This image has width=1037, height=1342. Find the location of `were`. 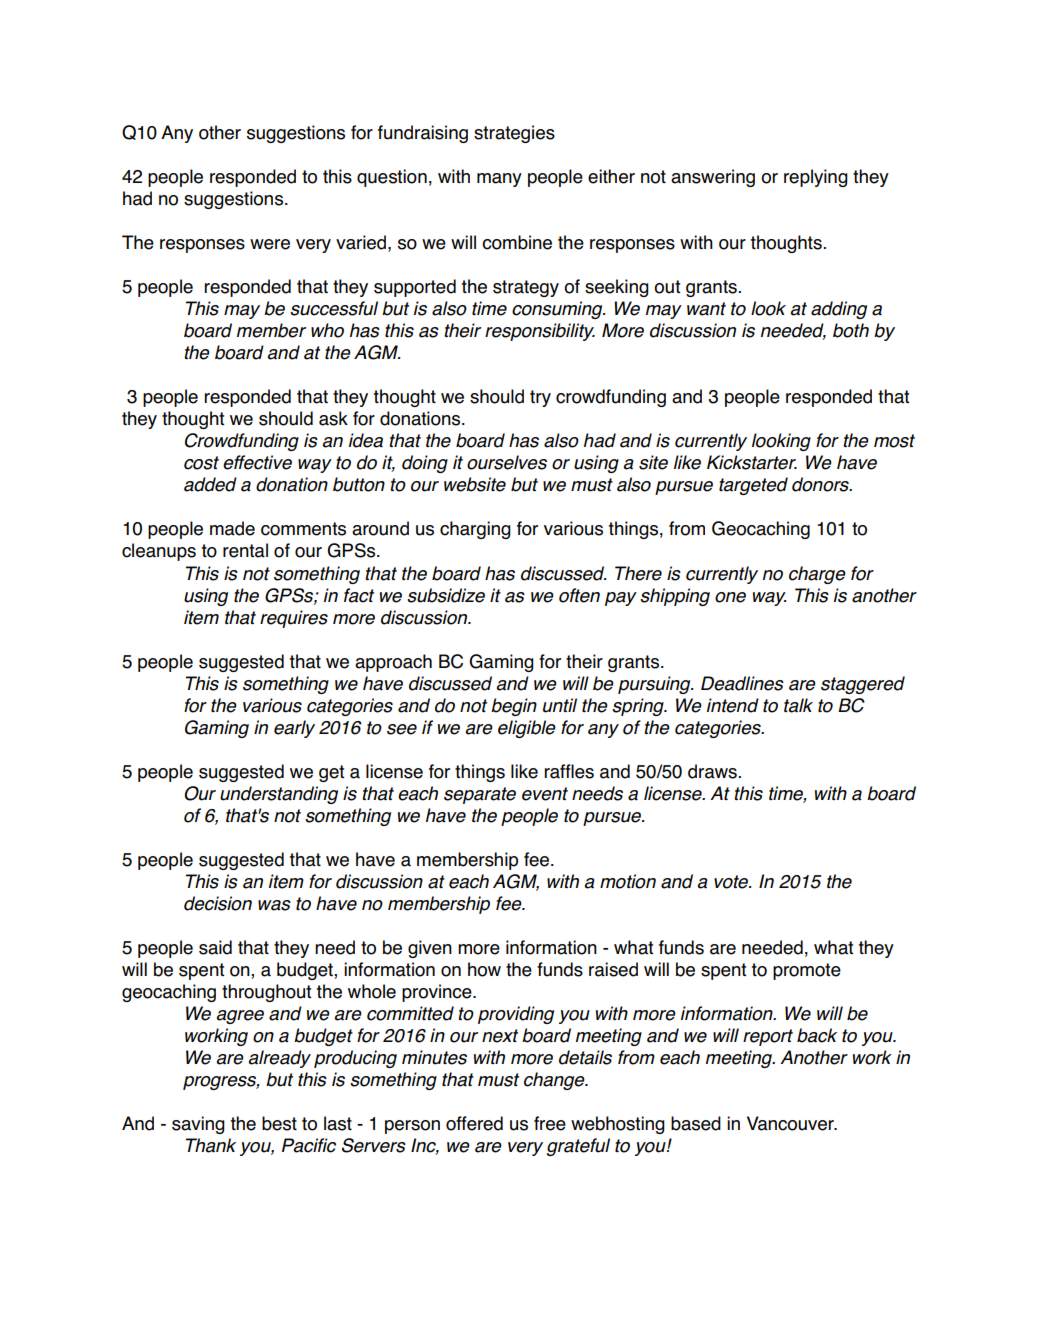

were is located at coordinates (270, 244).
